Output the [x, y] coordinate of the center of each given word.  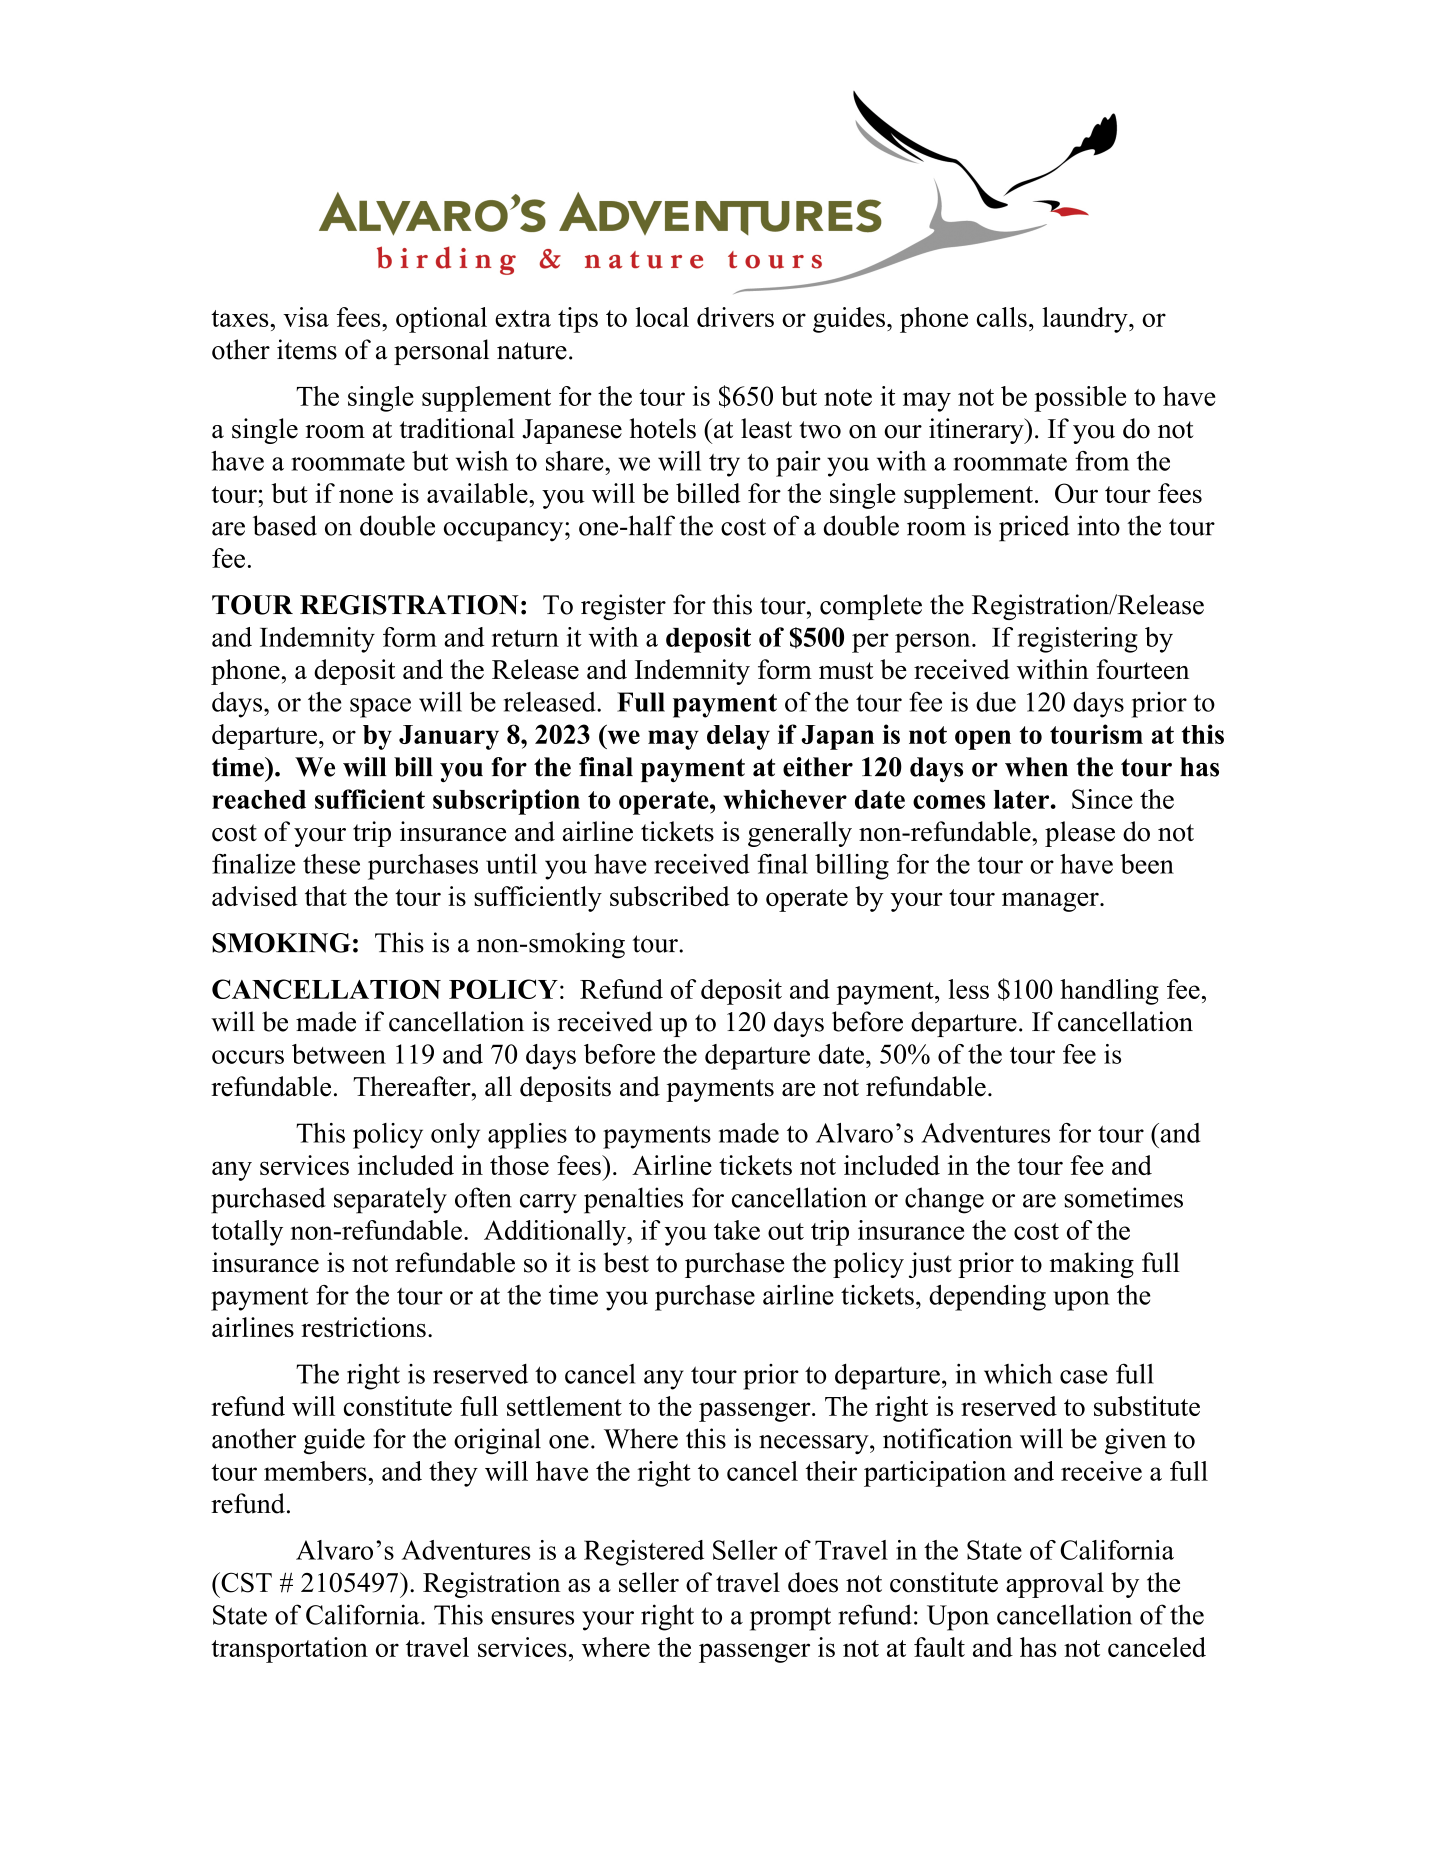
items [307, 349]
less [968, 989]
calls [1002, 317]
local [662, 317]
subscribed [670, 896]
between [339, 1054]
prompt [790, 1619]
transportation [289, 1650]
